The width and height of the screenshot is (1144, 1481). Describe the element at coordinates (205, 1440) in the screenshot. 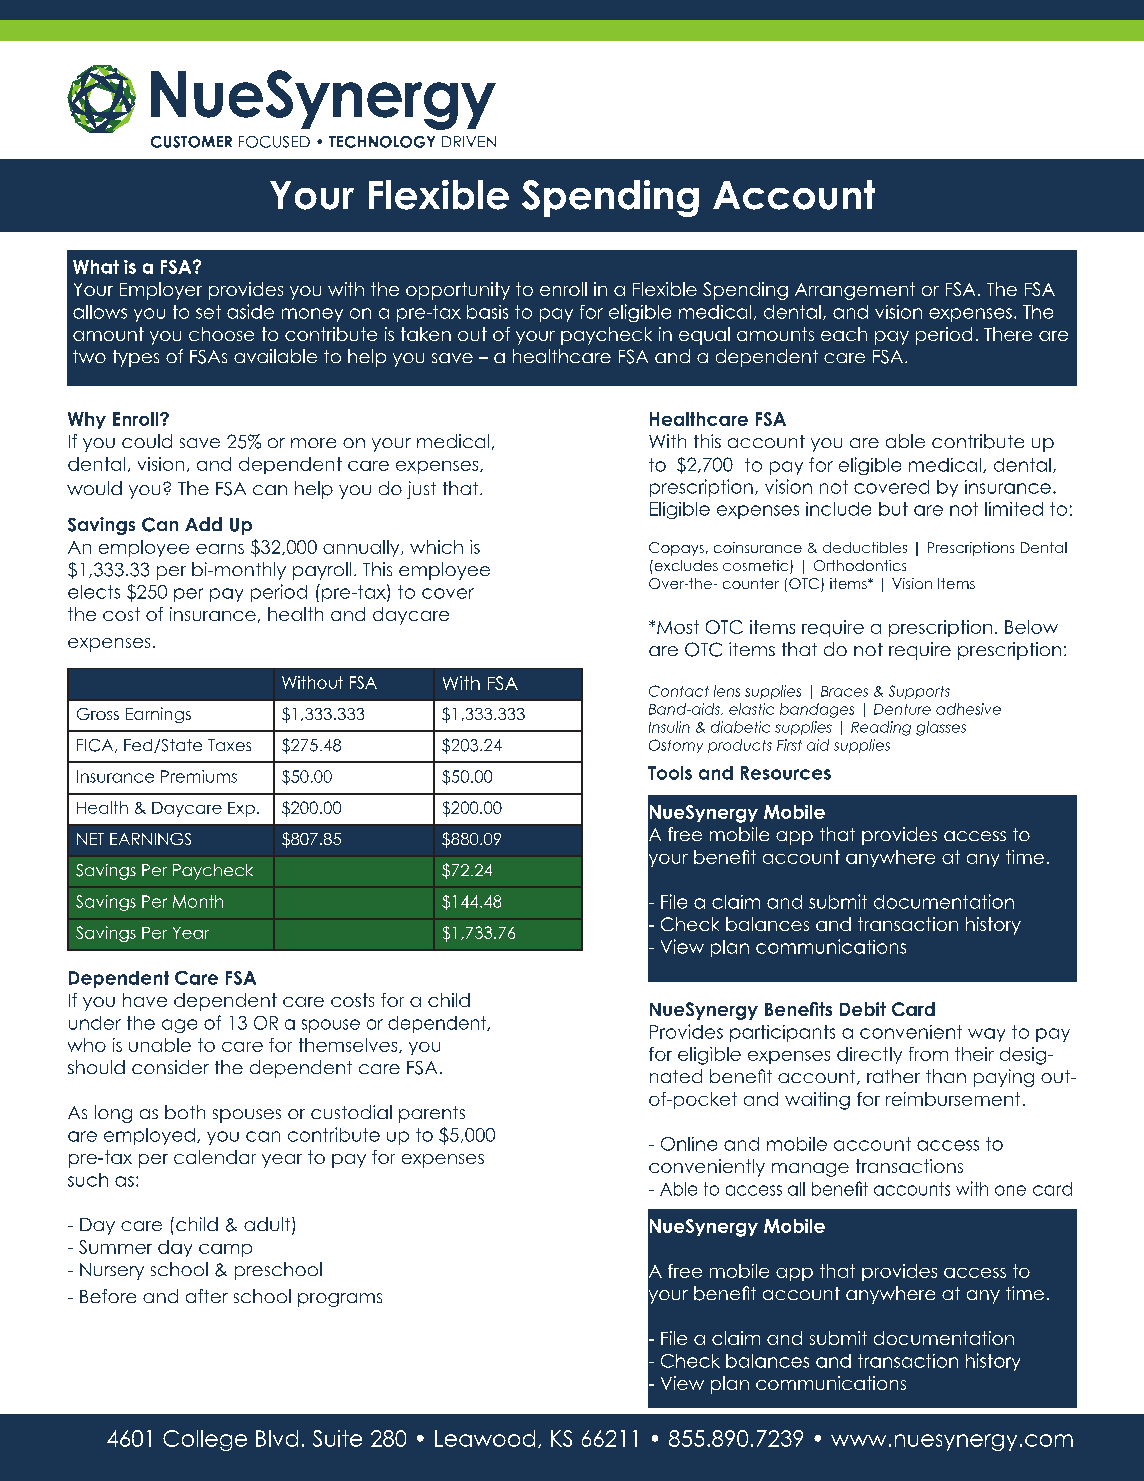

I see `College` at that location.
